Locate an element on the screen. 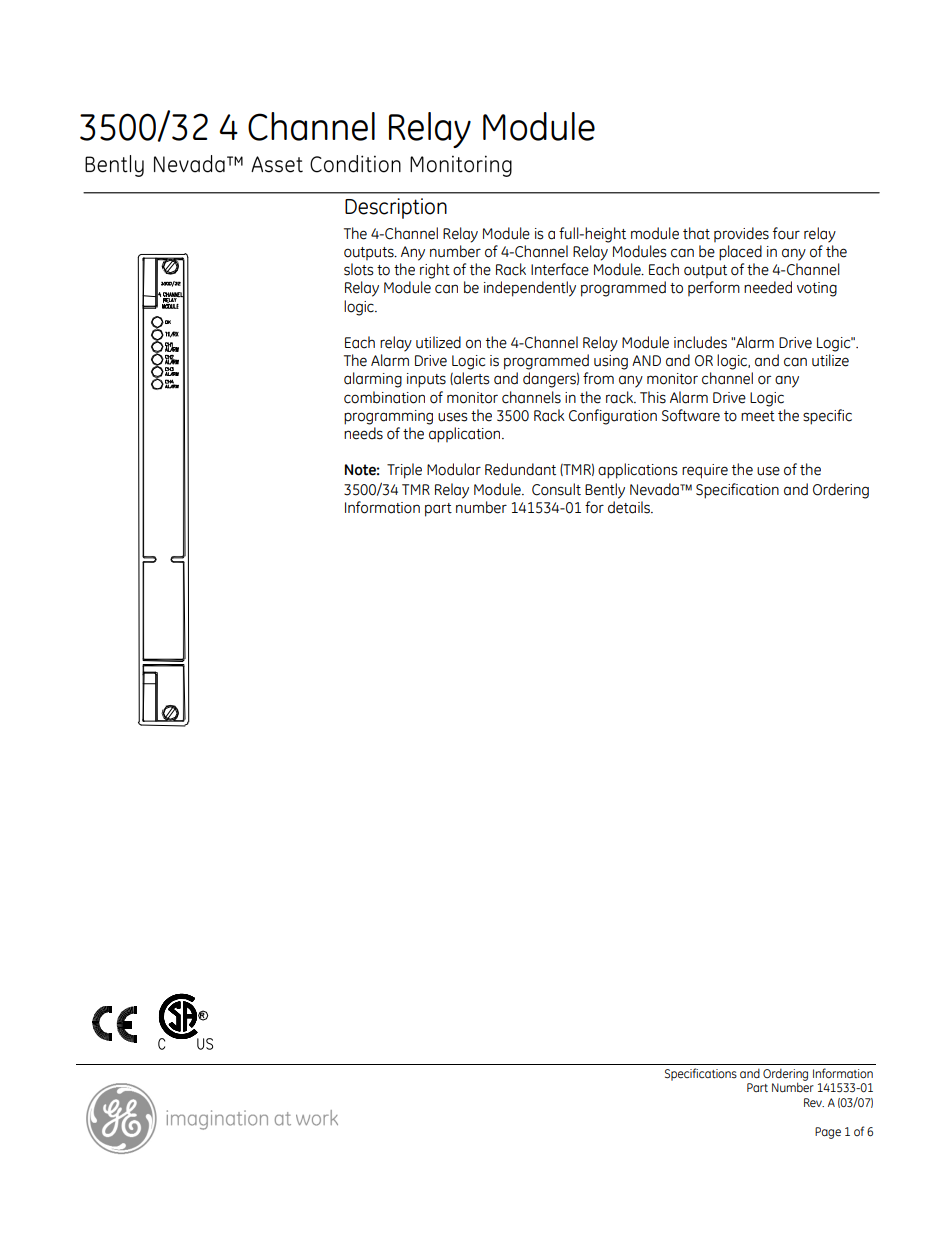 The image size is (952, 1233). four is located at coordinates (786, 233).
